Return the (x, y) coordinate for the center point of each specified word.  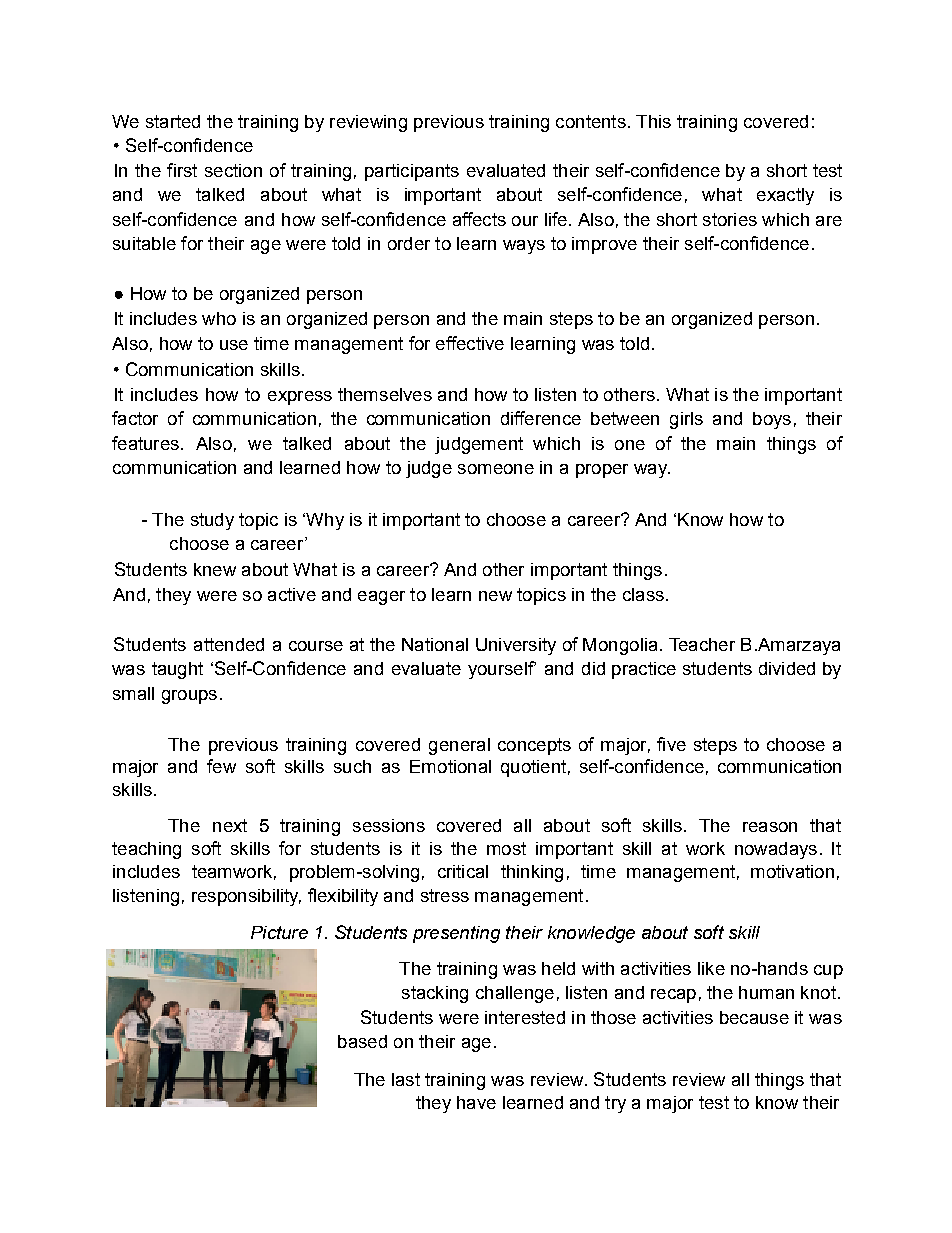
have (476, 1102)
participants (412, 172)
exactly (785, 196)
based (362, 1041)
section (233, 170)
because (754, 1017)
